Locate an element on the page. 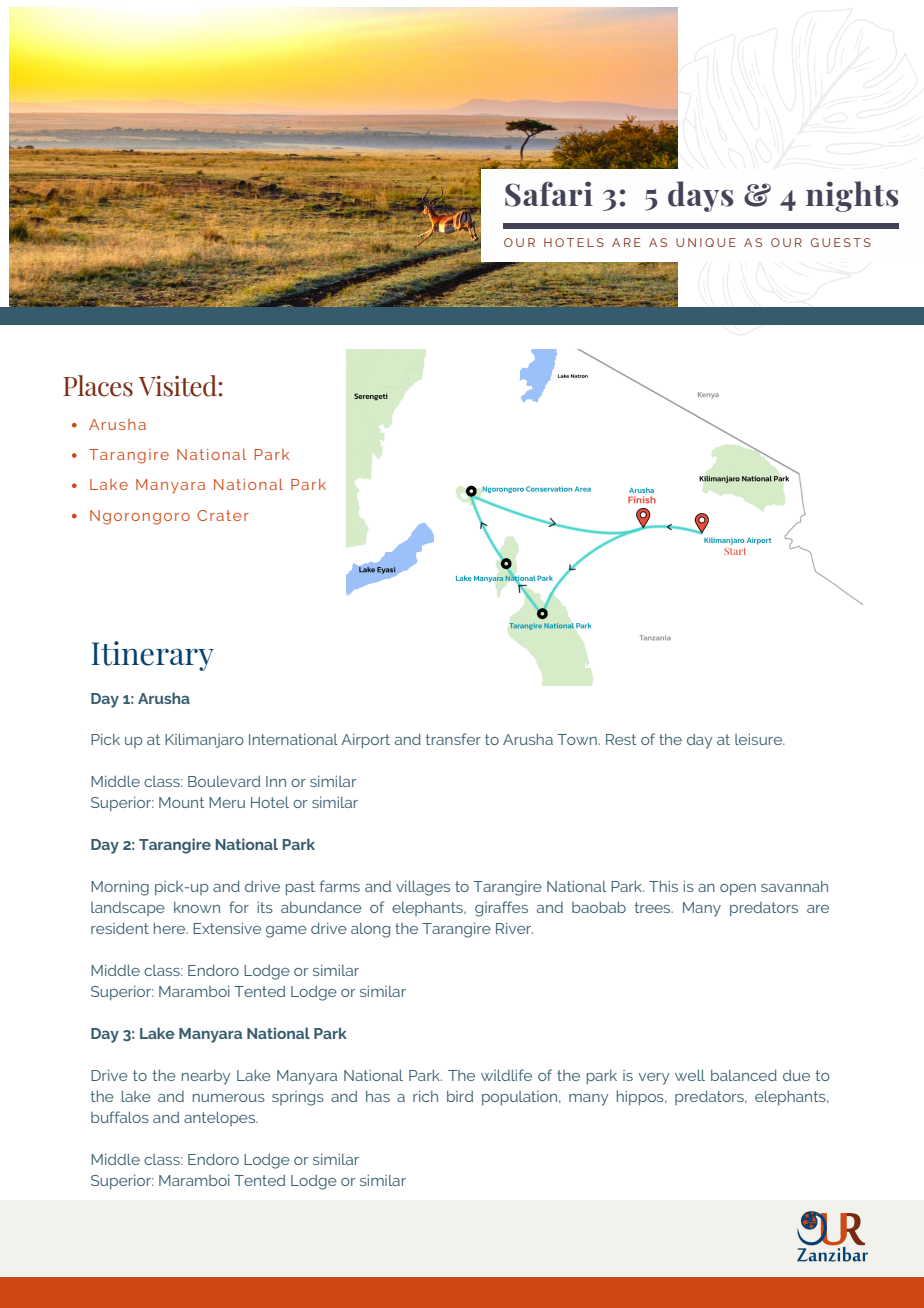  Safari is located at coordinates (549, 194).
